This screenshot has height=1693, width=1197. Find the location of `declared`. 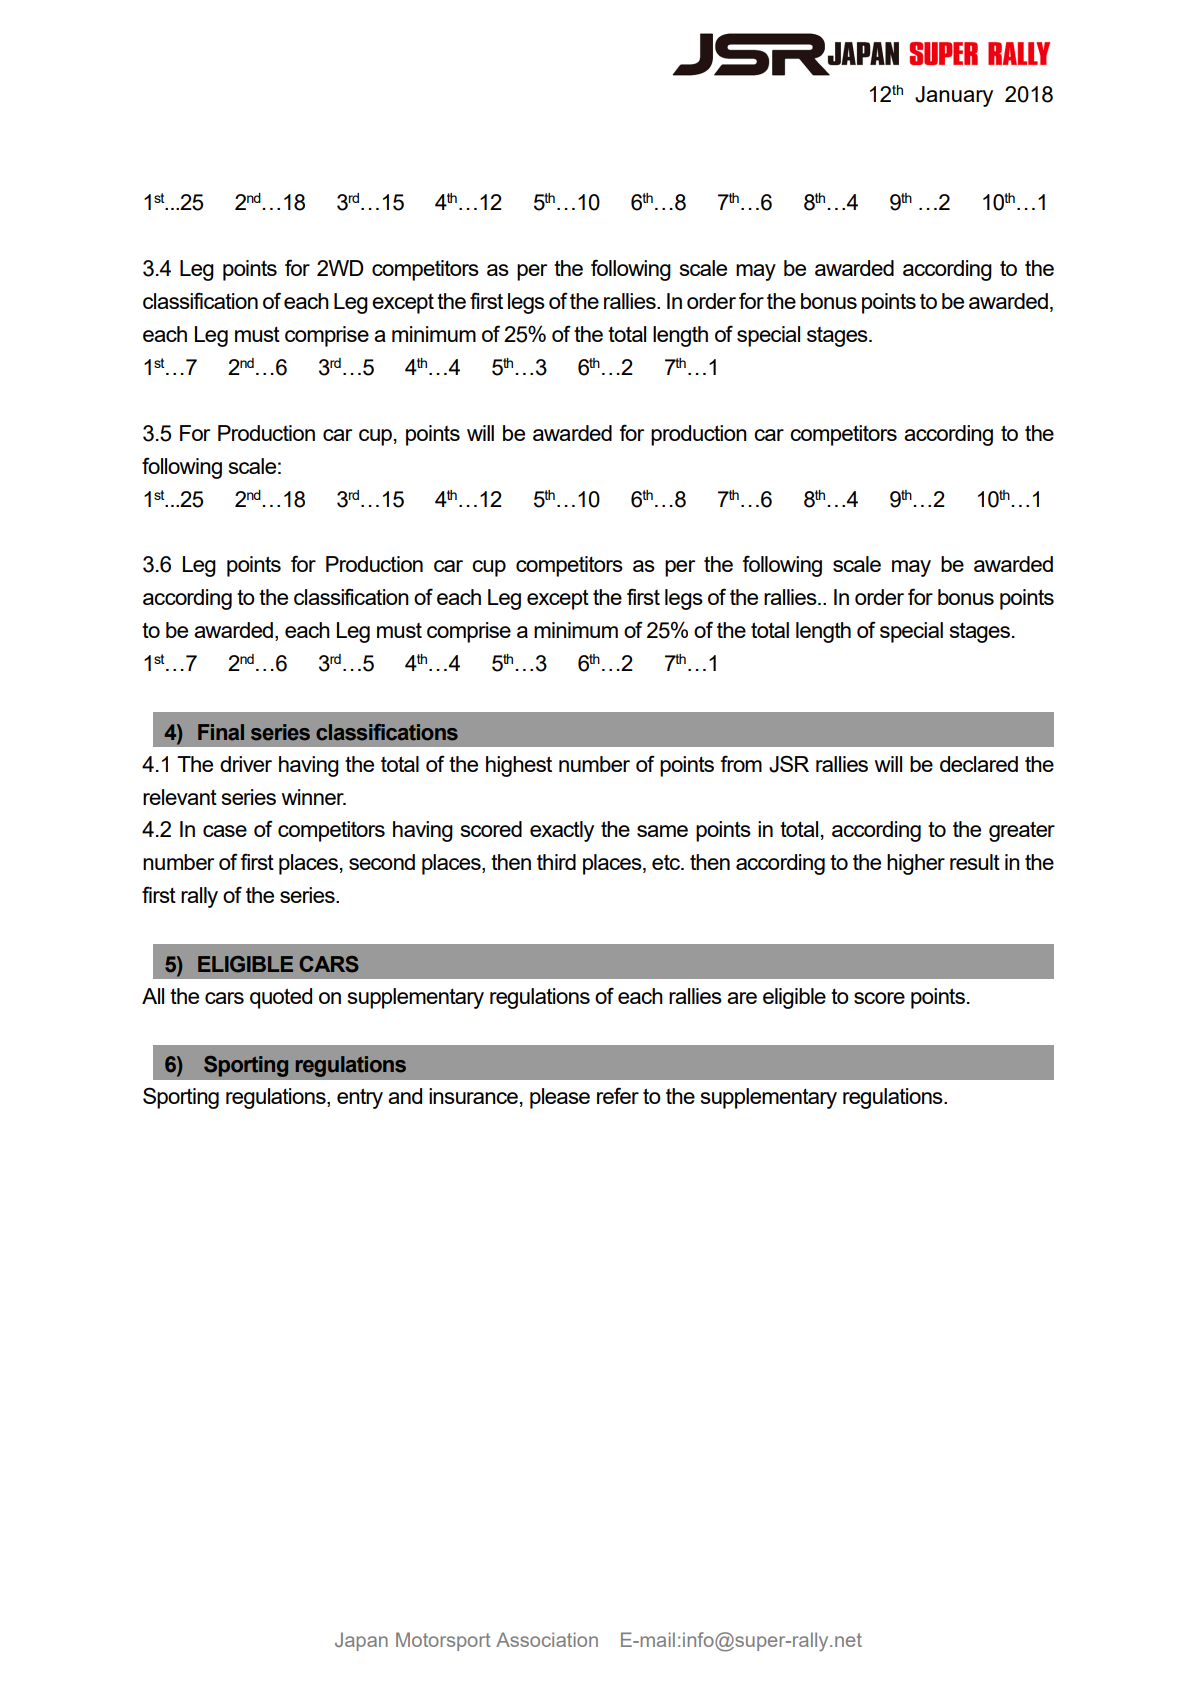

declared is located at coordinates (979, 764).
